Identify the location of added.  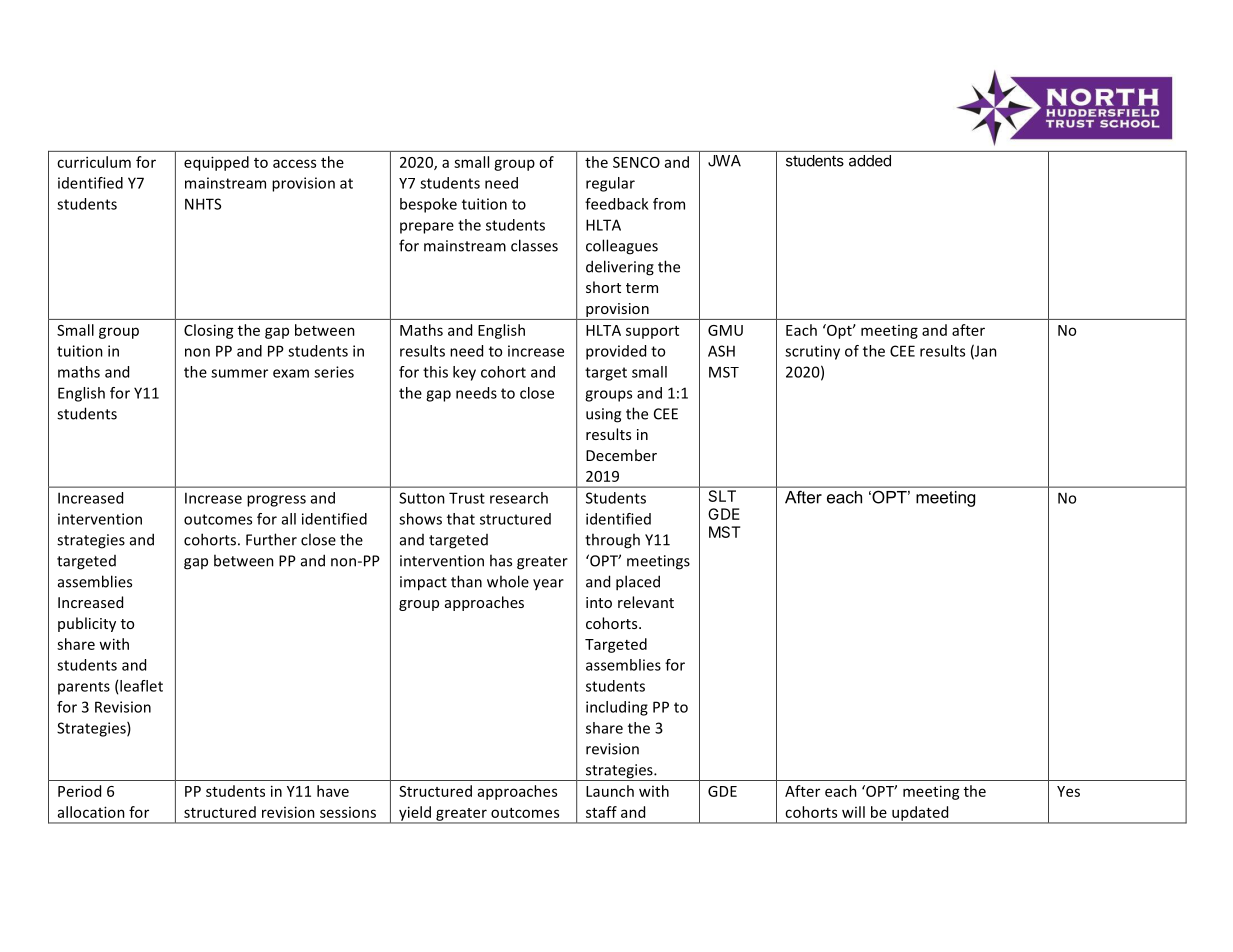
(870, 161).
